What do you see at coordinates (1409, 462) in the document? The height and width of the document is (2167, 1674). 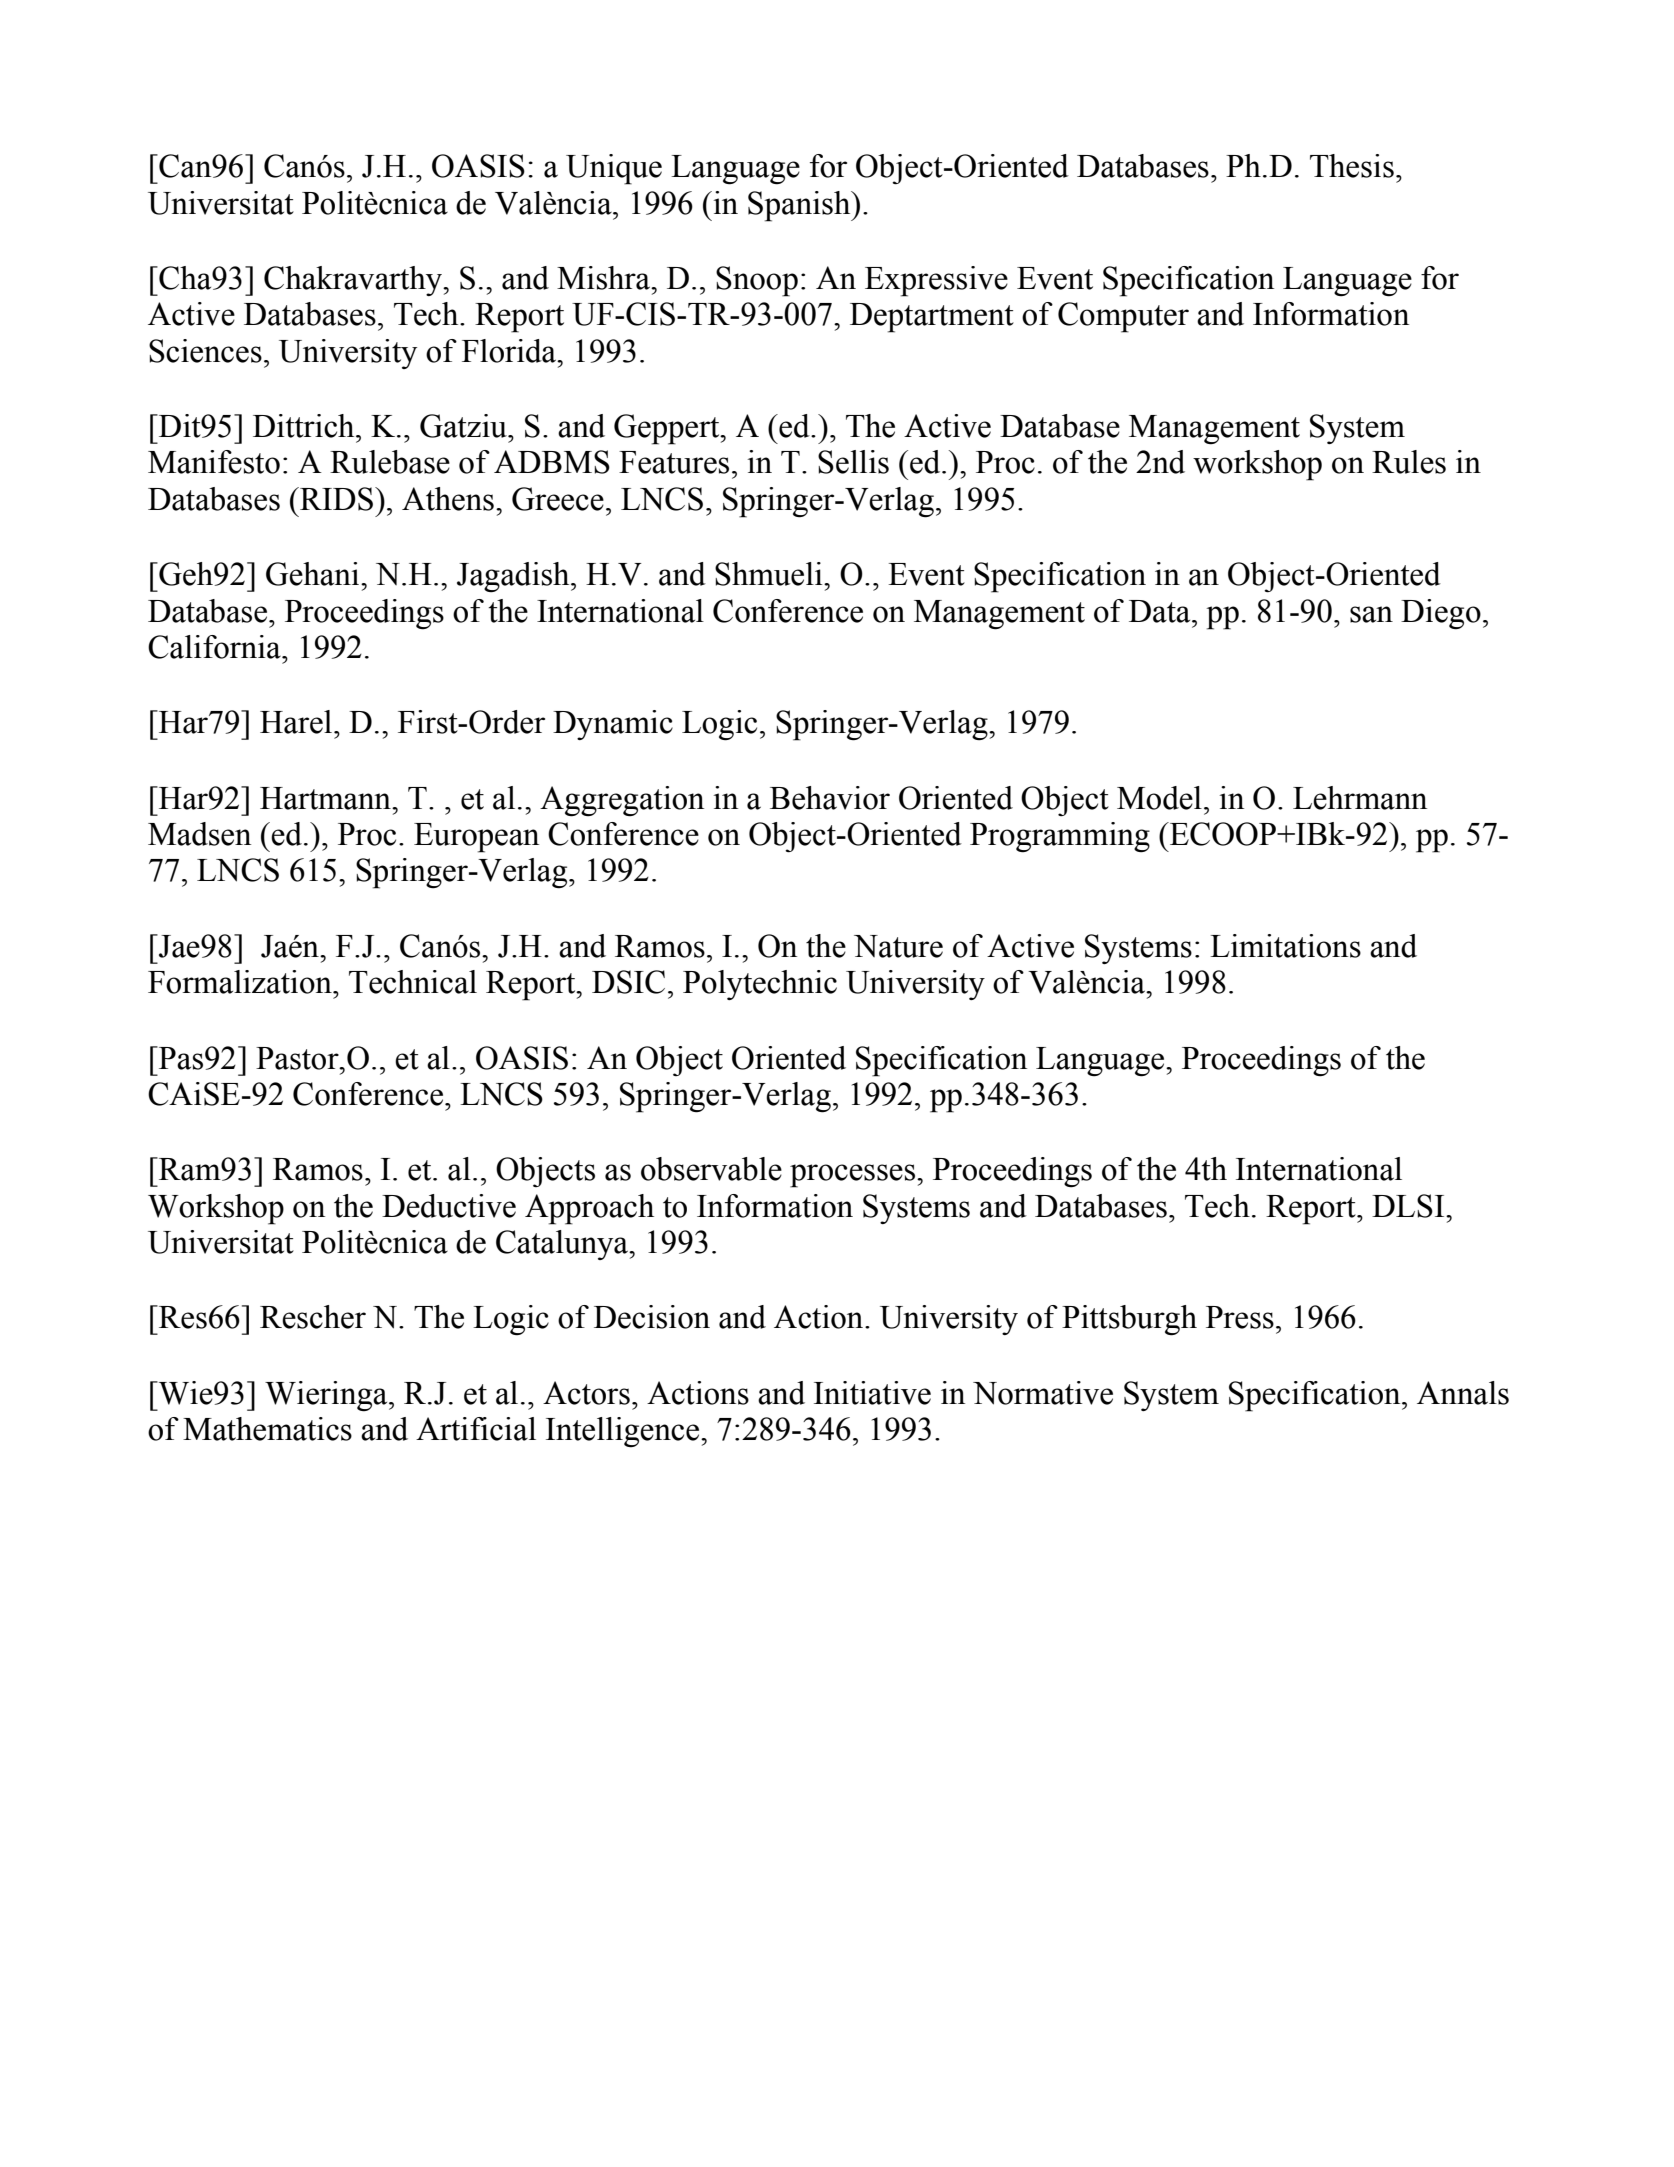 I see `Rules` at bounding box center [1409, 462].
